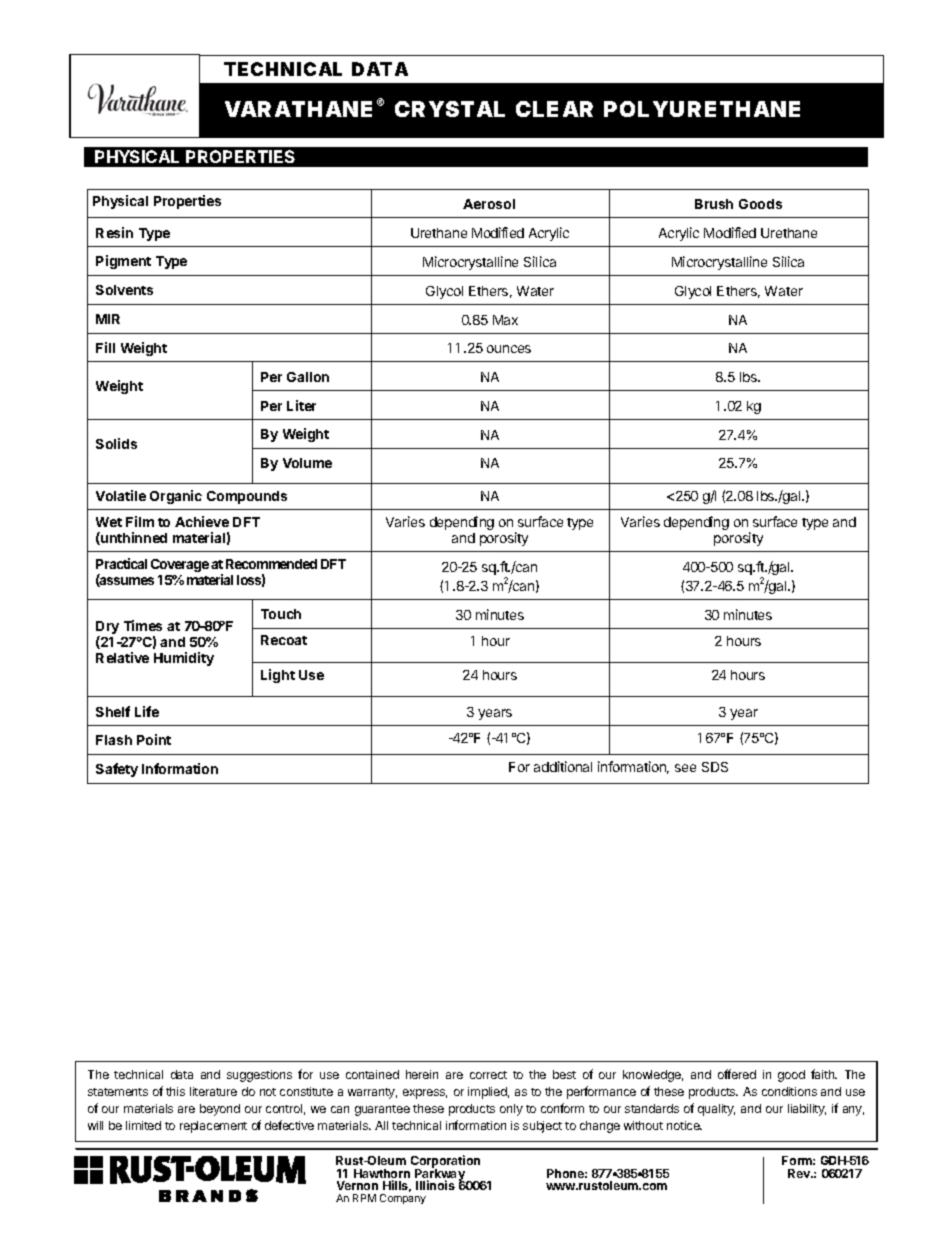 This screenshot has height=1233, width=952. I want to click on additional, so click(563, 766).
